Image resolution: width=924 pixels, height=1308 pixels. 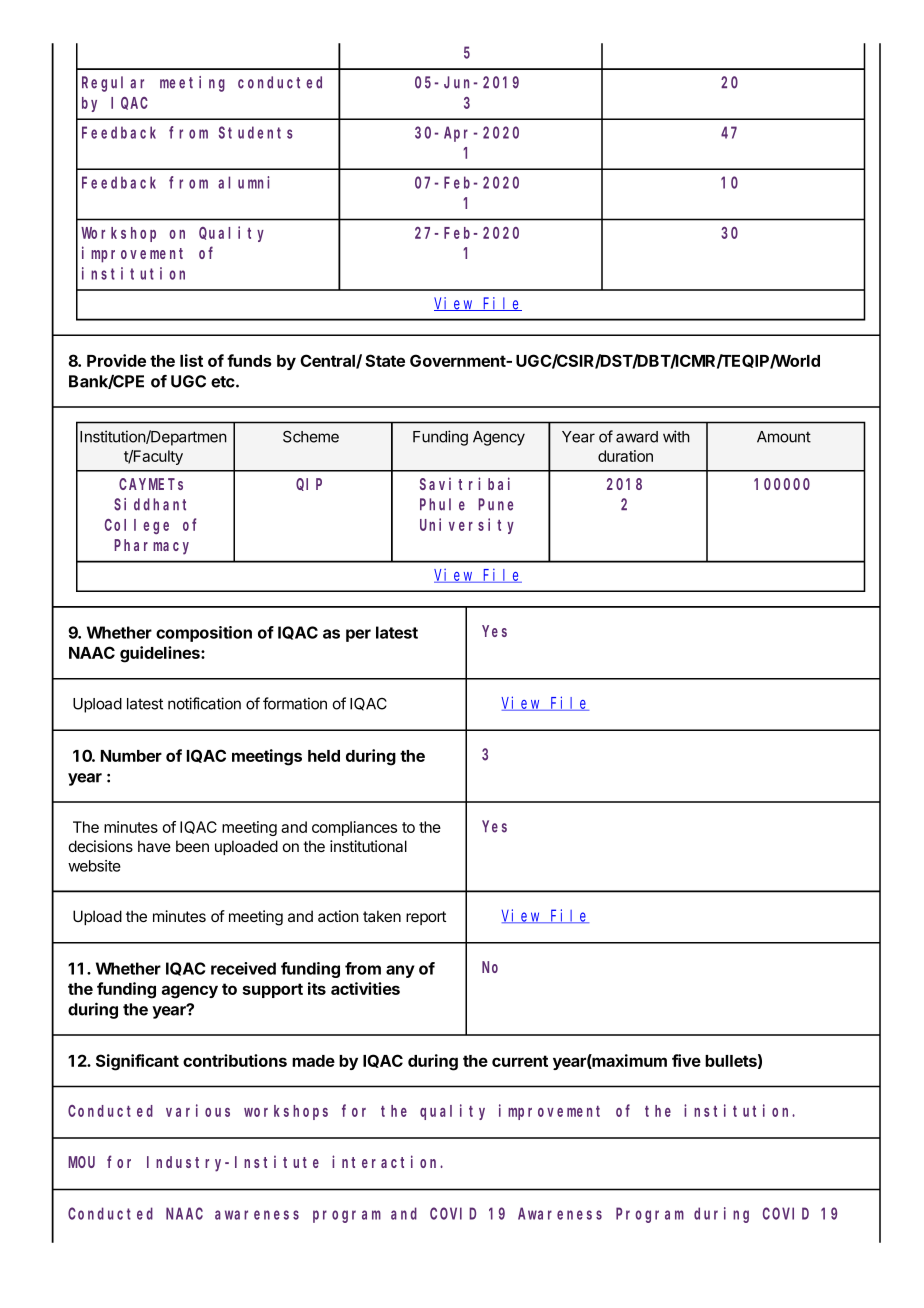 What do you see at coordinates (358, 635) in the screenshot?
I see `per` at bounding box center [358, 635].
